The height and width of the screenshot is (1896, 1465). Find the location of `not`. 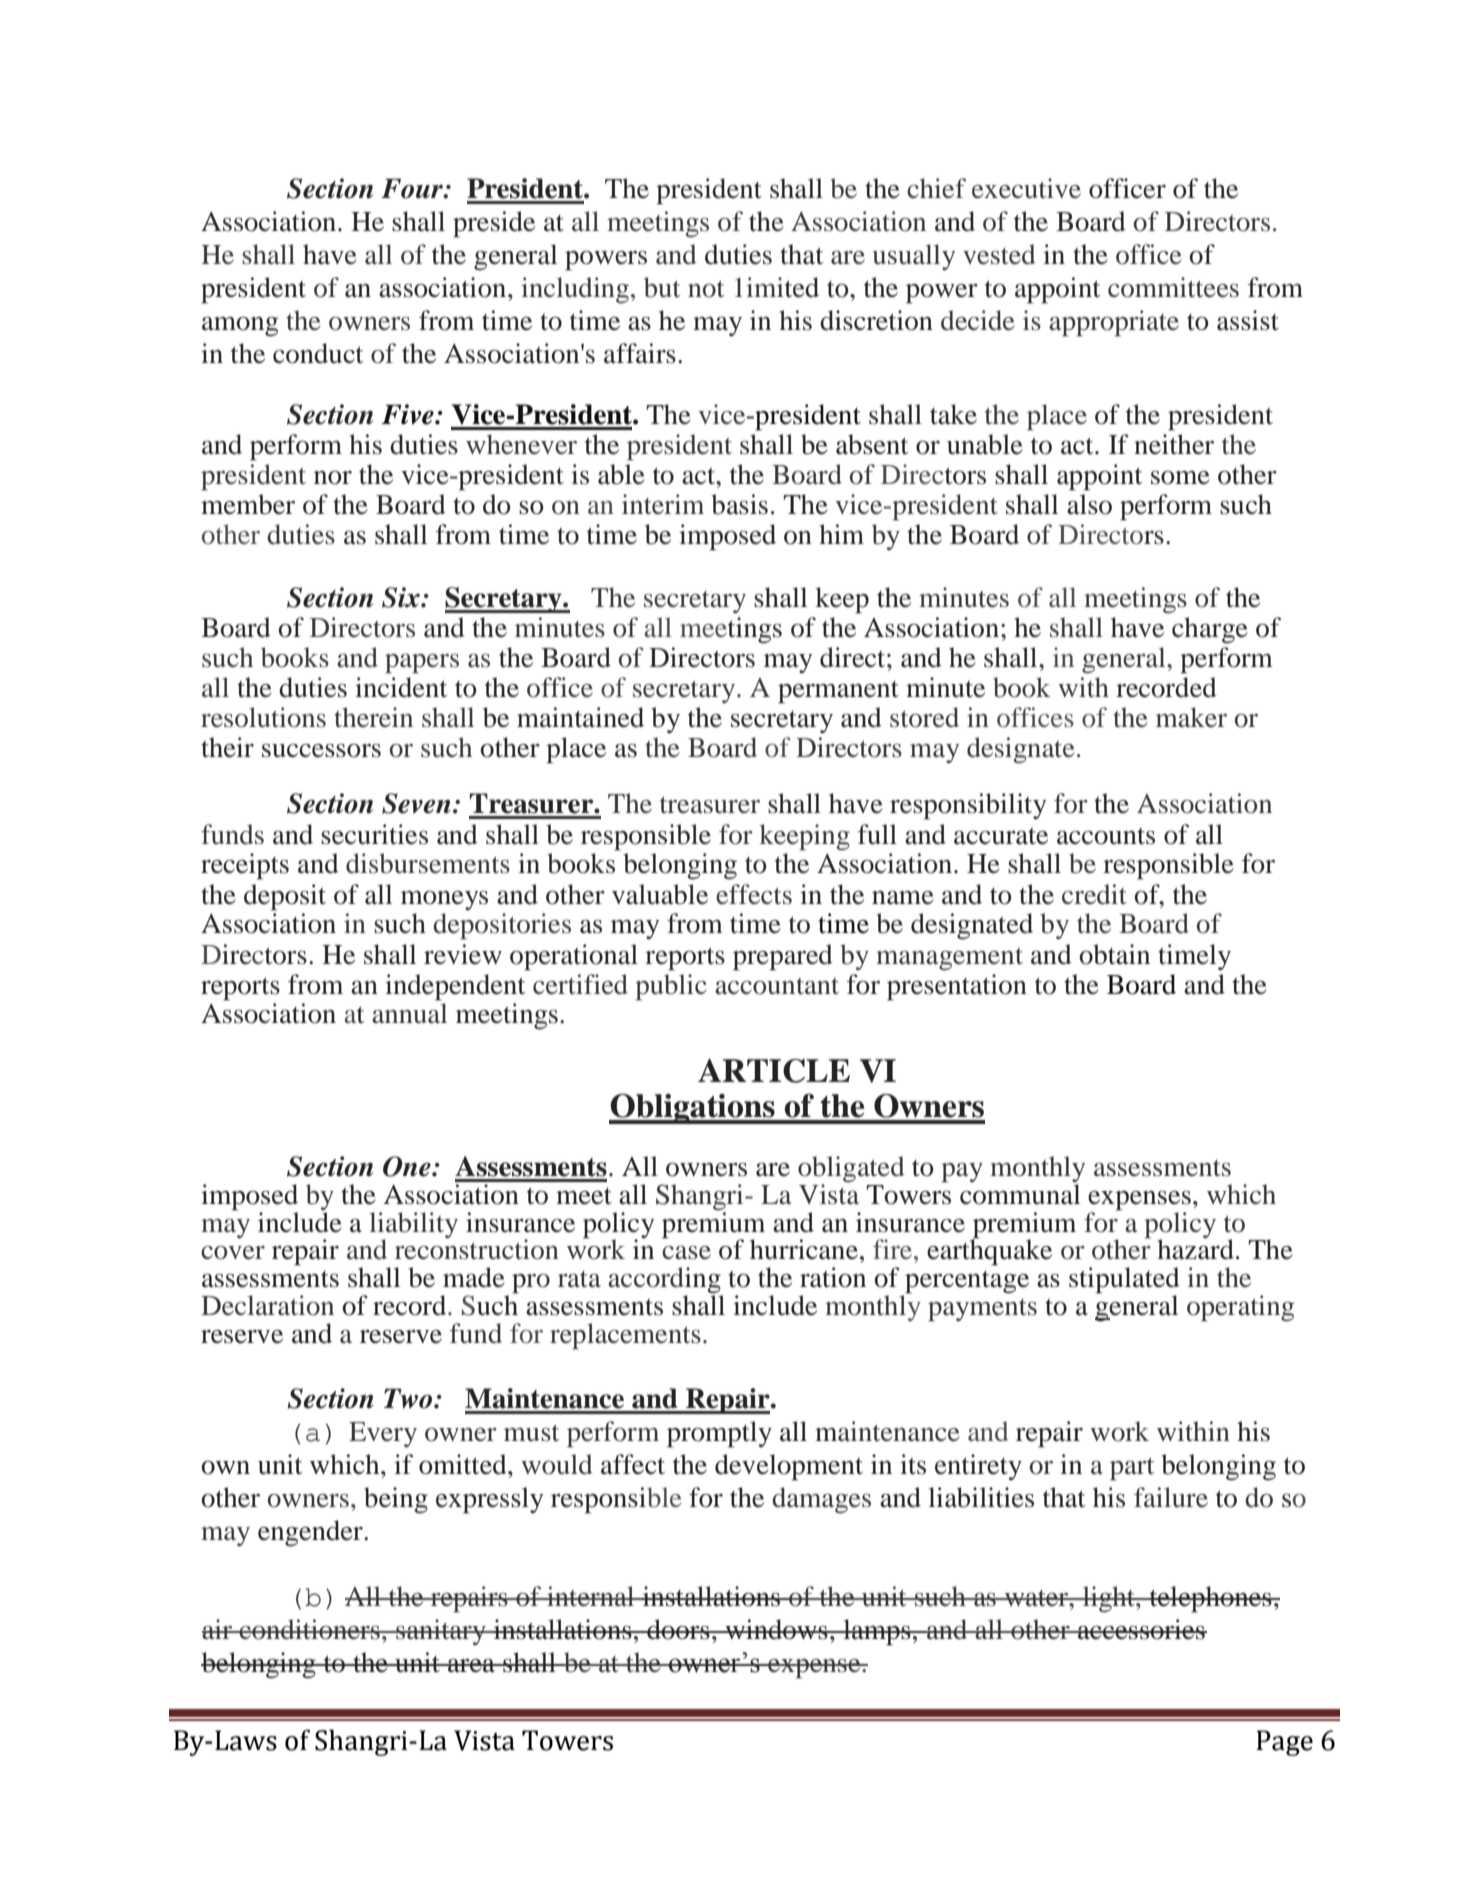

not is located at coordinates (706, 289).
